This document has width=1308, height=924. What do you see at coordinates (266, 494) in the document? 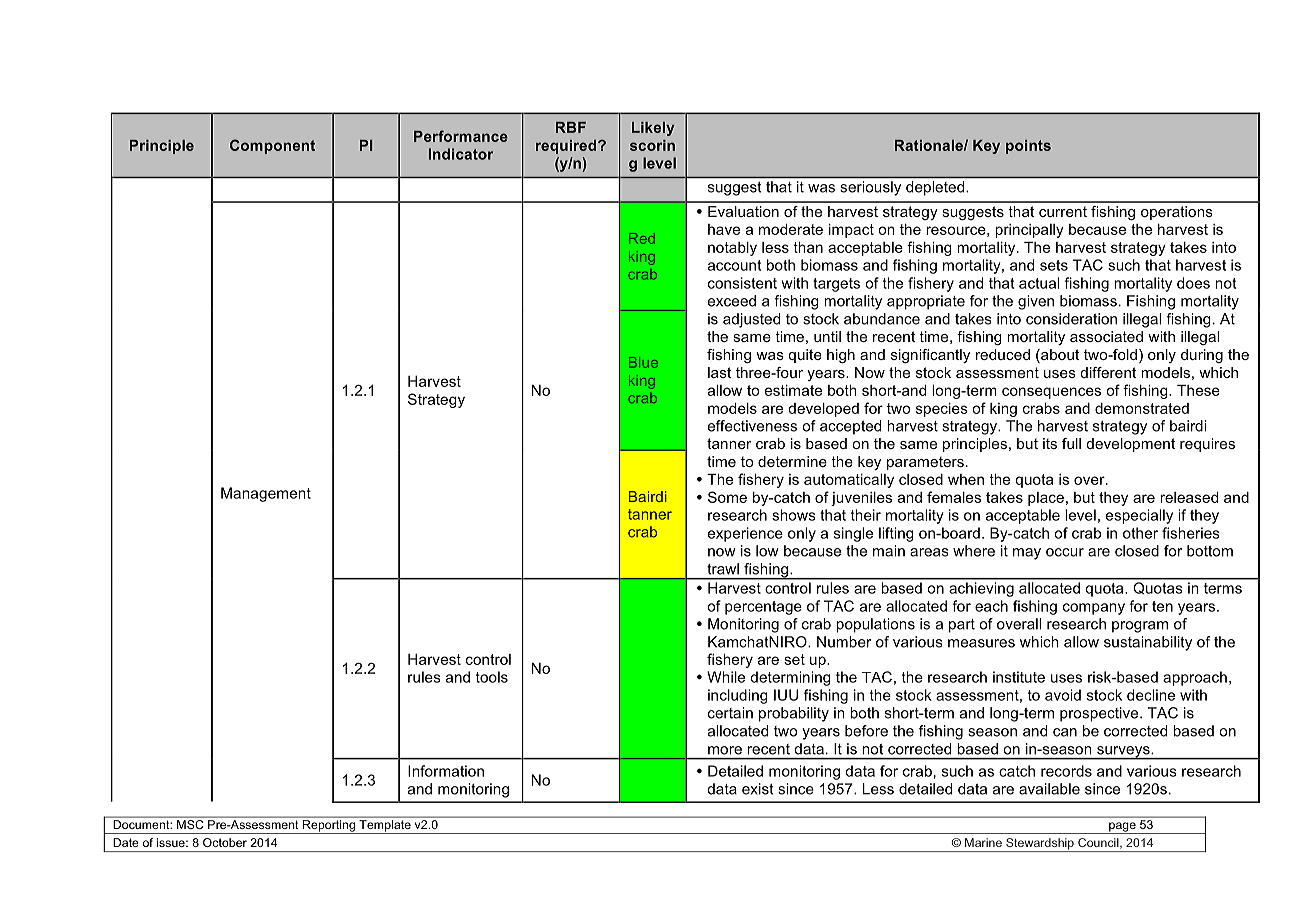
I see `Management` at bounding box center [266, 494].
